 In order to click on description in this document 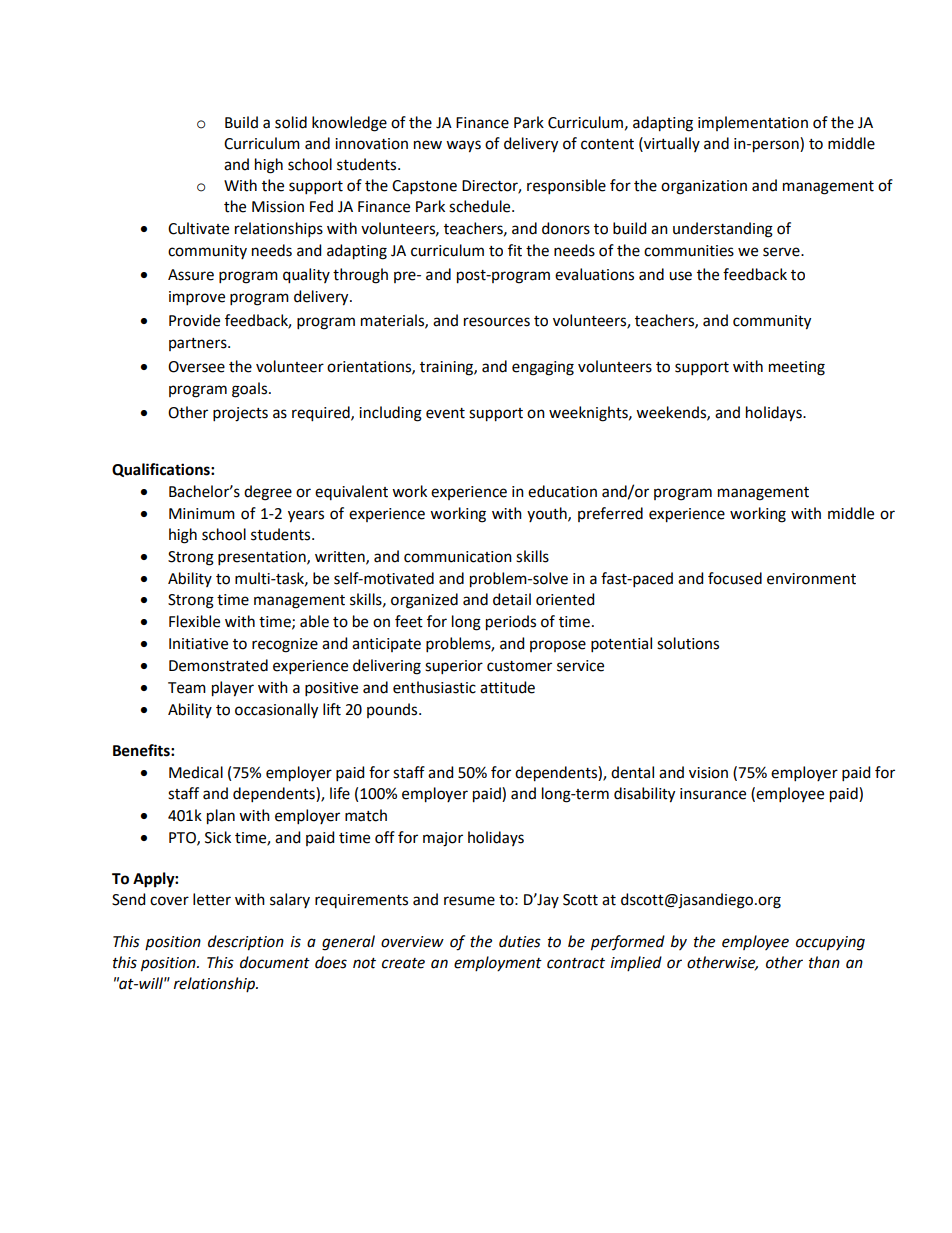, I will do `click(246, 943)`.
